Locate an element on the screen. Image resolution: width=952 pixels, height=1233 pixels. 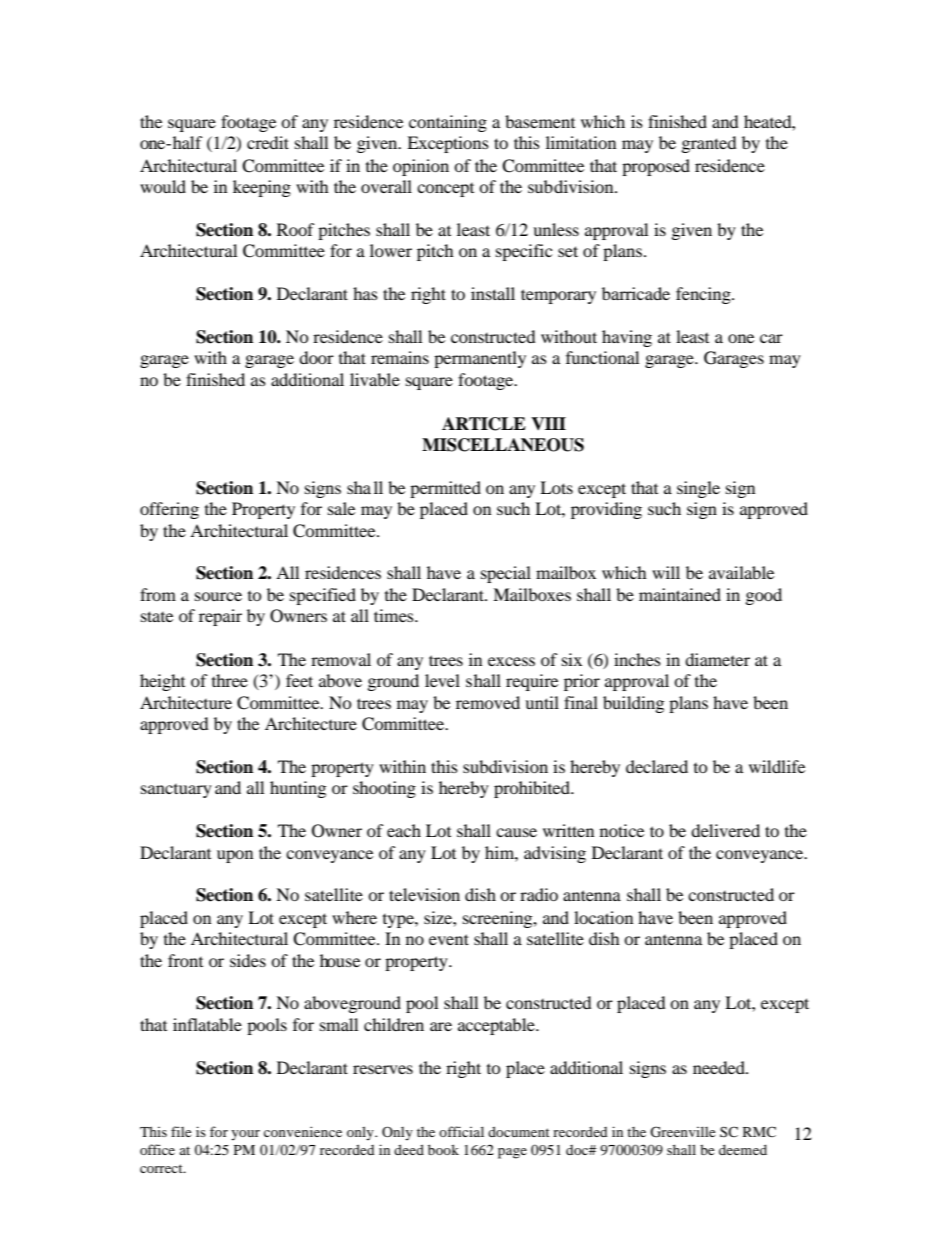
diameter is located at coordinates (717, 659).
